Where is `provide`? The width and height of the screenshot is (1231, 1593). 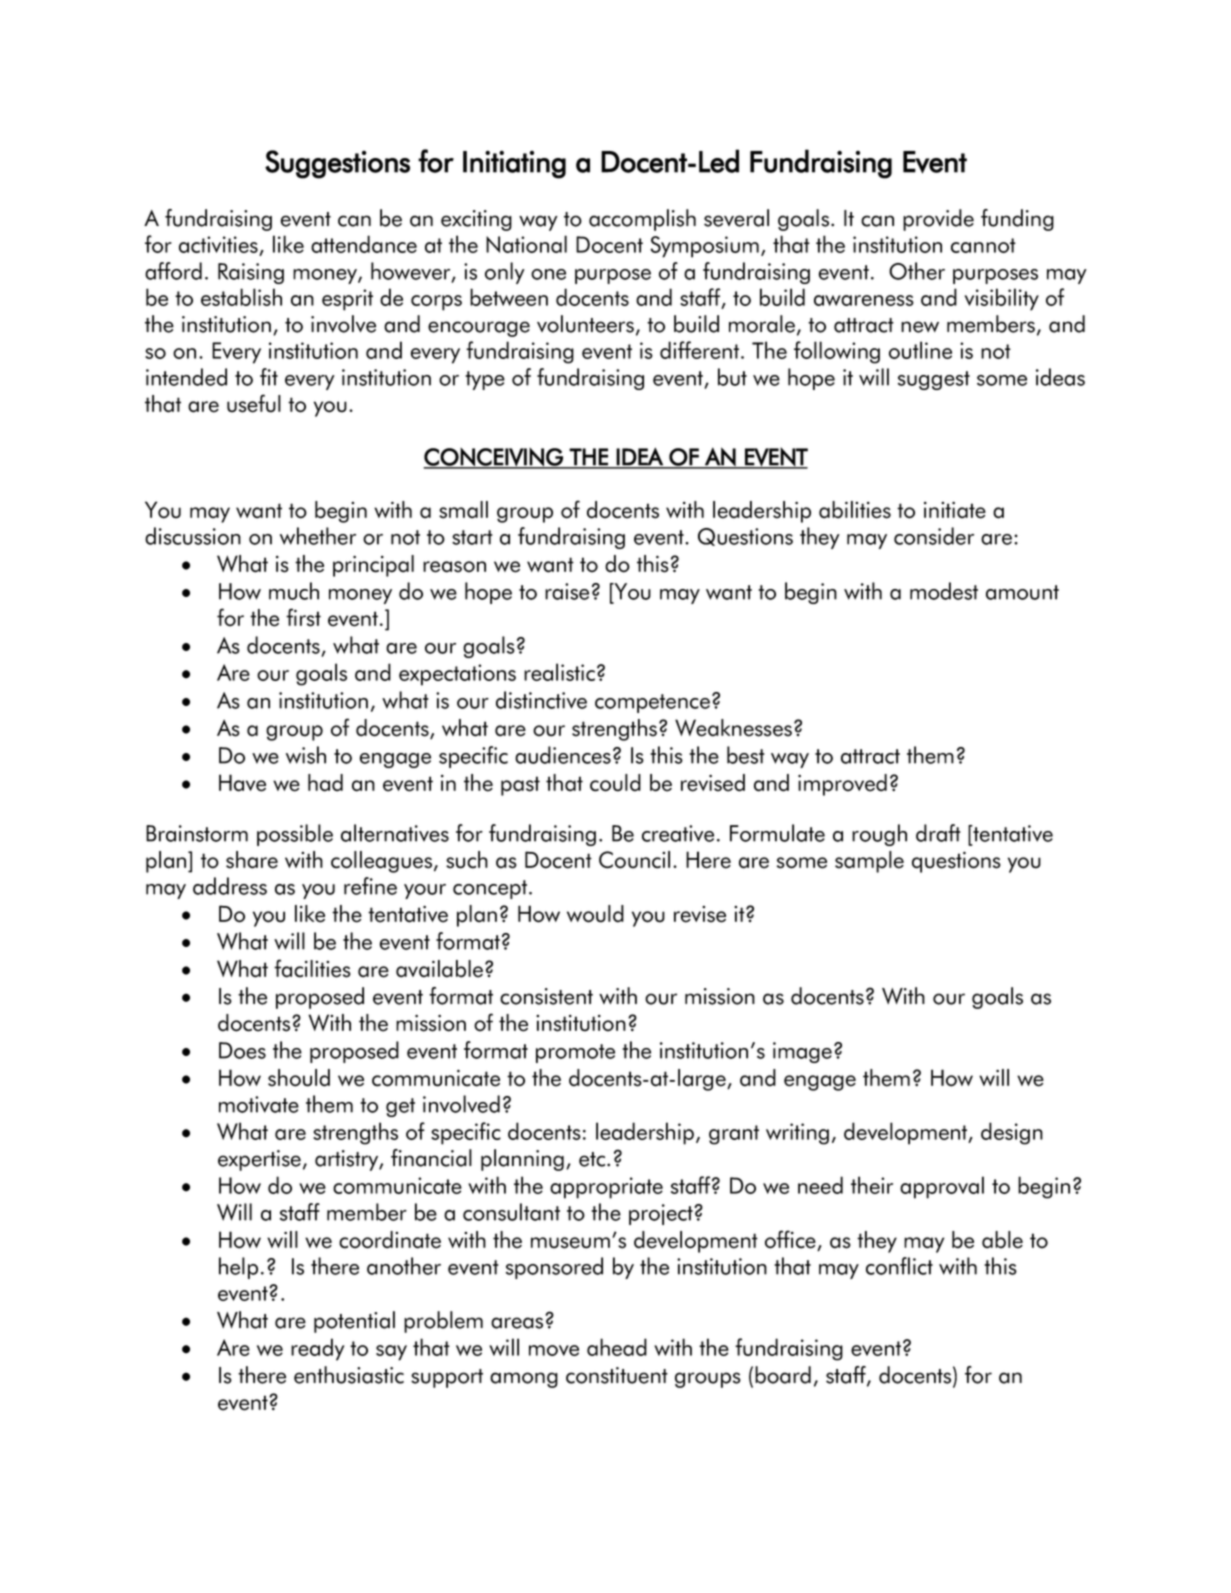
provide is located at coordinates (938, 220).
